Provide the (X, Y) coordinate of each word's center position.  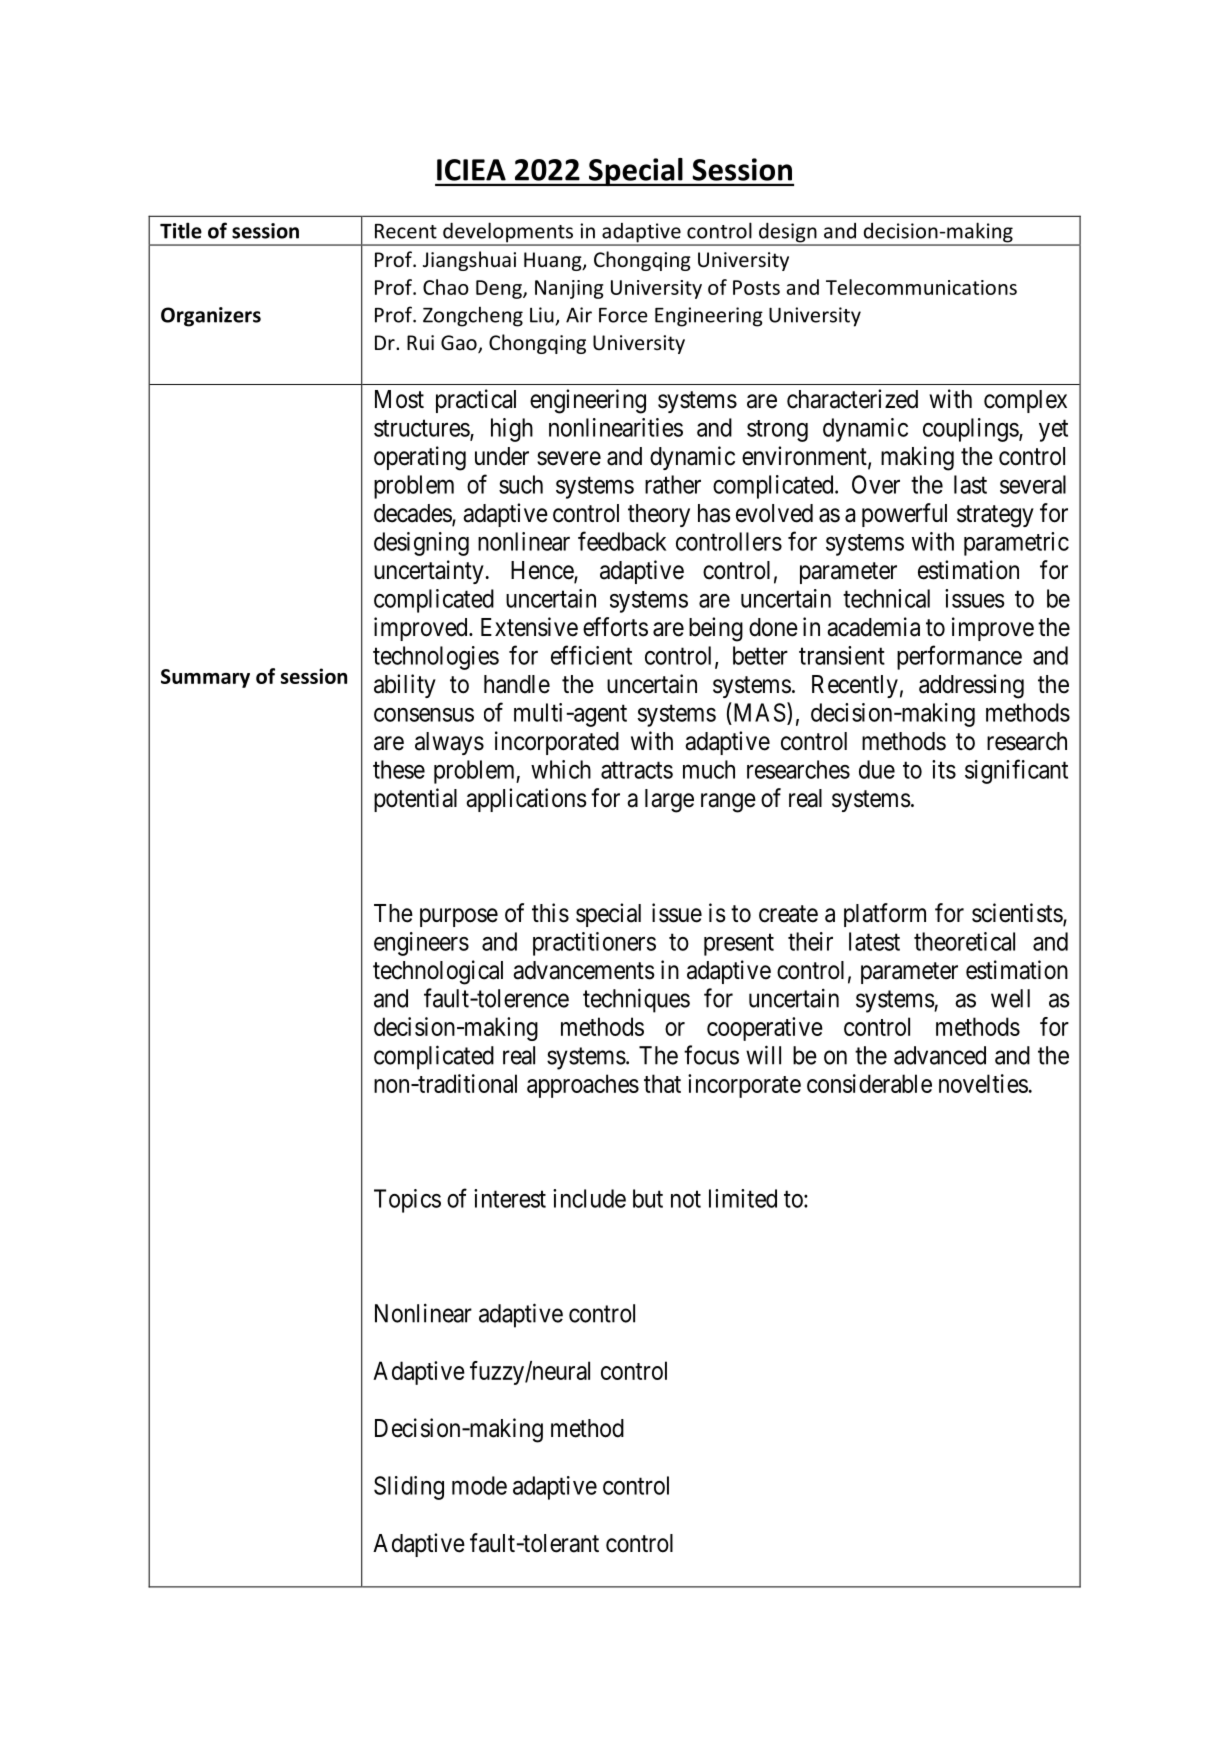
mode (479, 1485)
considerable (869, 1083)
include (589, 1198)
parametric (1016, 544)
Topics (407, 1201)
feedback (622, 541)
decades (413, 514)
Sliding (409, 1488)
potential (415, 800)
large (669, 801)
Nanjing (569, 289)
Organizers (211, 317)
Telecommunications (921, 287)
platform (885, 915)
